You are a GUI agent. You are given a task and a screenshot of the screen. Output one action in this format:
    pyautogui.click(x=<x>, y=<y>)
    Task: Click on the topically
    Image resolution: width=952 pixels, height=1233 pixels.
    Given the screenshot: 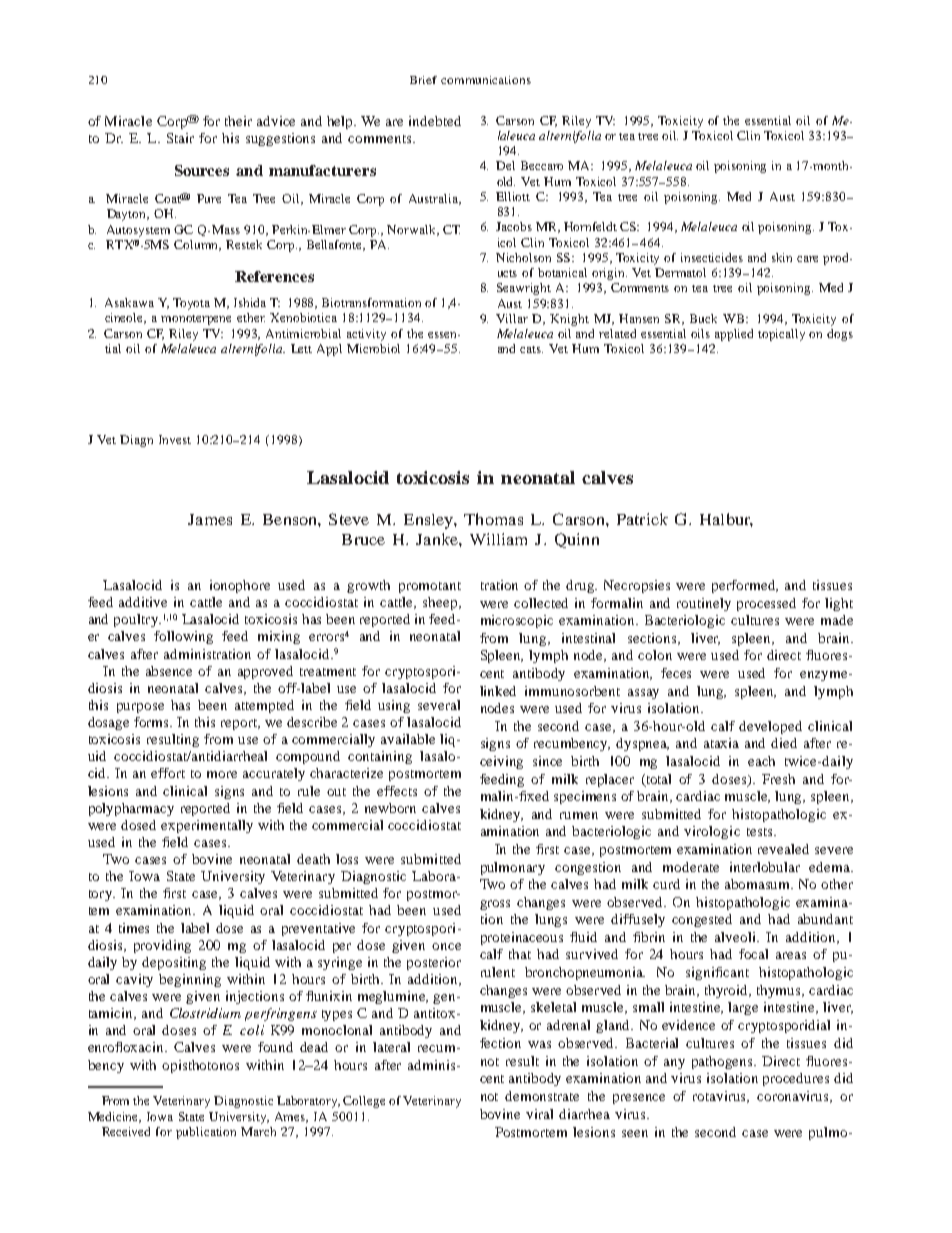 What is the action you would take?
    pyautogui.click(x=781, y=335)
